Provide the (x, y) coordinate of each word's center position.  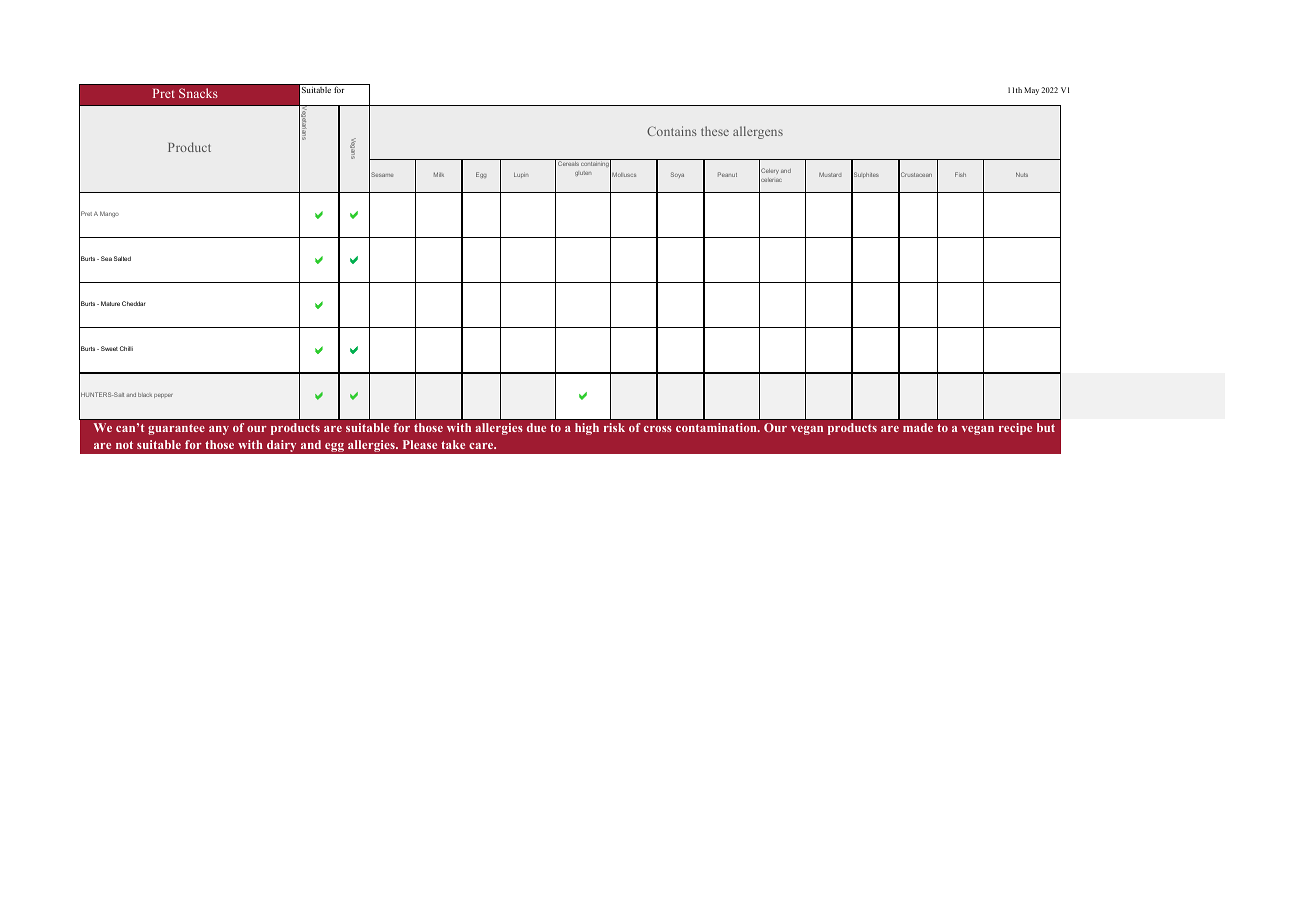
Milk (439, 174)
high (587, 429)
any (219, 430)
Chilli (126, 348)
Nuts (1022, 174)
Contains (672, 131)
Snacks (198, 93)
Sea (106, 258)
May (1031, 91)
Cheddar (134, 303)
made (918, 427)
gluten (583, 173)
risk (614, 427)
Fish (960, 174)
